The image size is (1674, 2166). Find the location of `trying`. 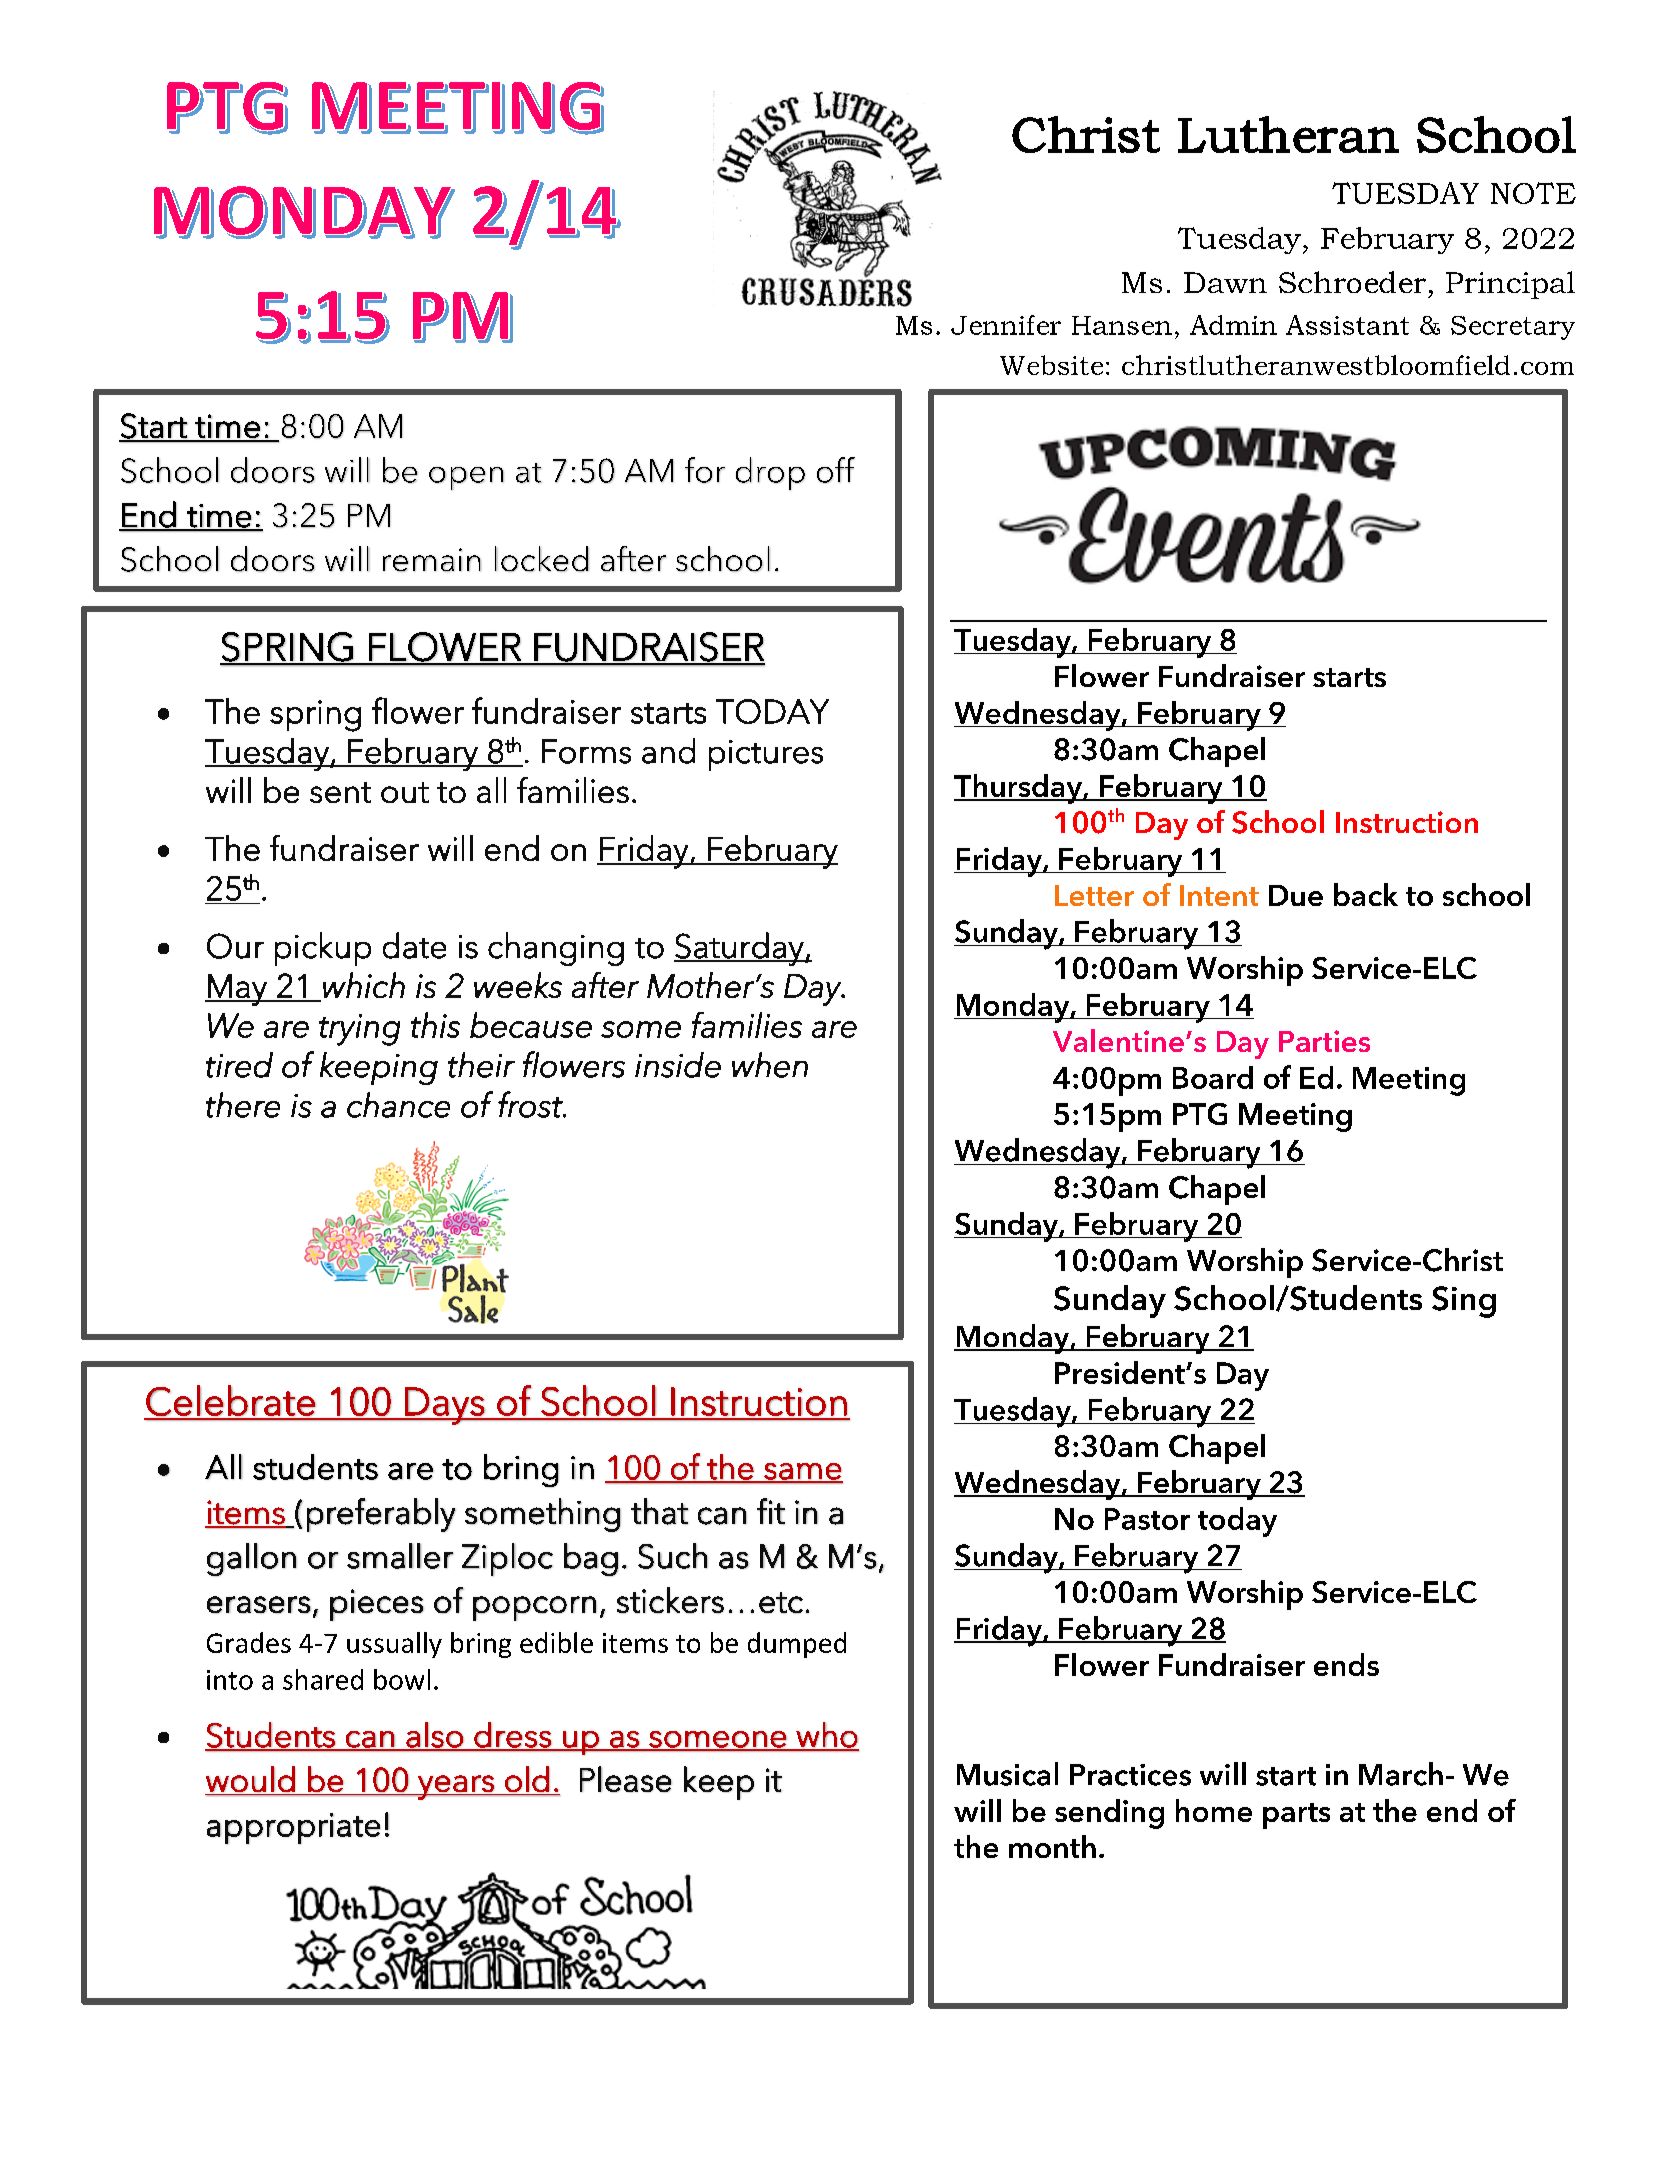

trying is located at coordinates (359, 1030).
